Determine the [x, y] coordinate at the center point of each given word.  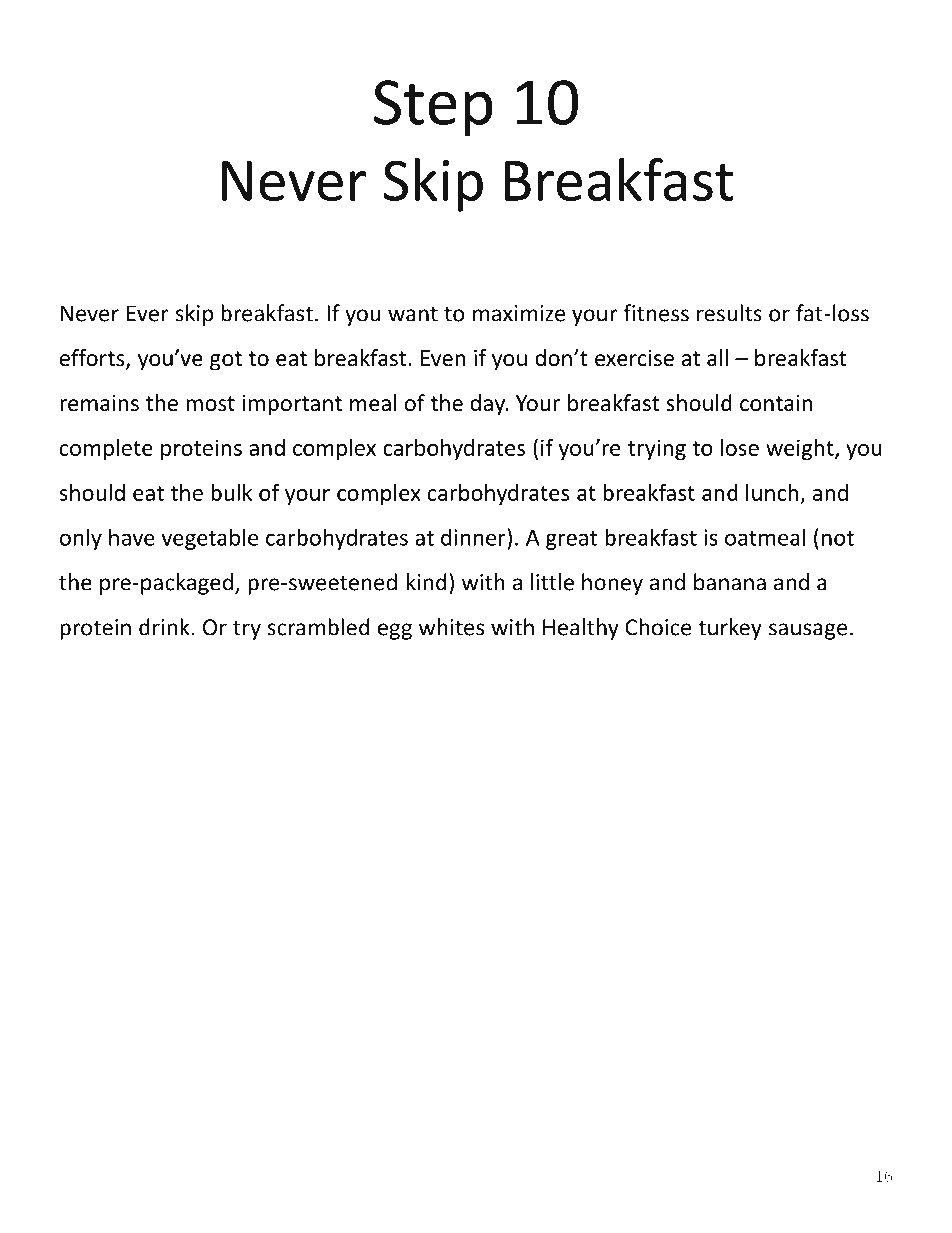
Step [433, 108]
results [729, 313]
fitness [656, 313]
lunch [772, 492]
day [488, 405]
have [132, 537]
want [413, 314]
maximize [519, 313]
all [717, 358]
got [226, 361]
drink [164, 627]
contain [776, 403]
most [210, 404]
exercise [634, 358]
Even [443, 358]
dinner [474, 537]
